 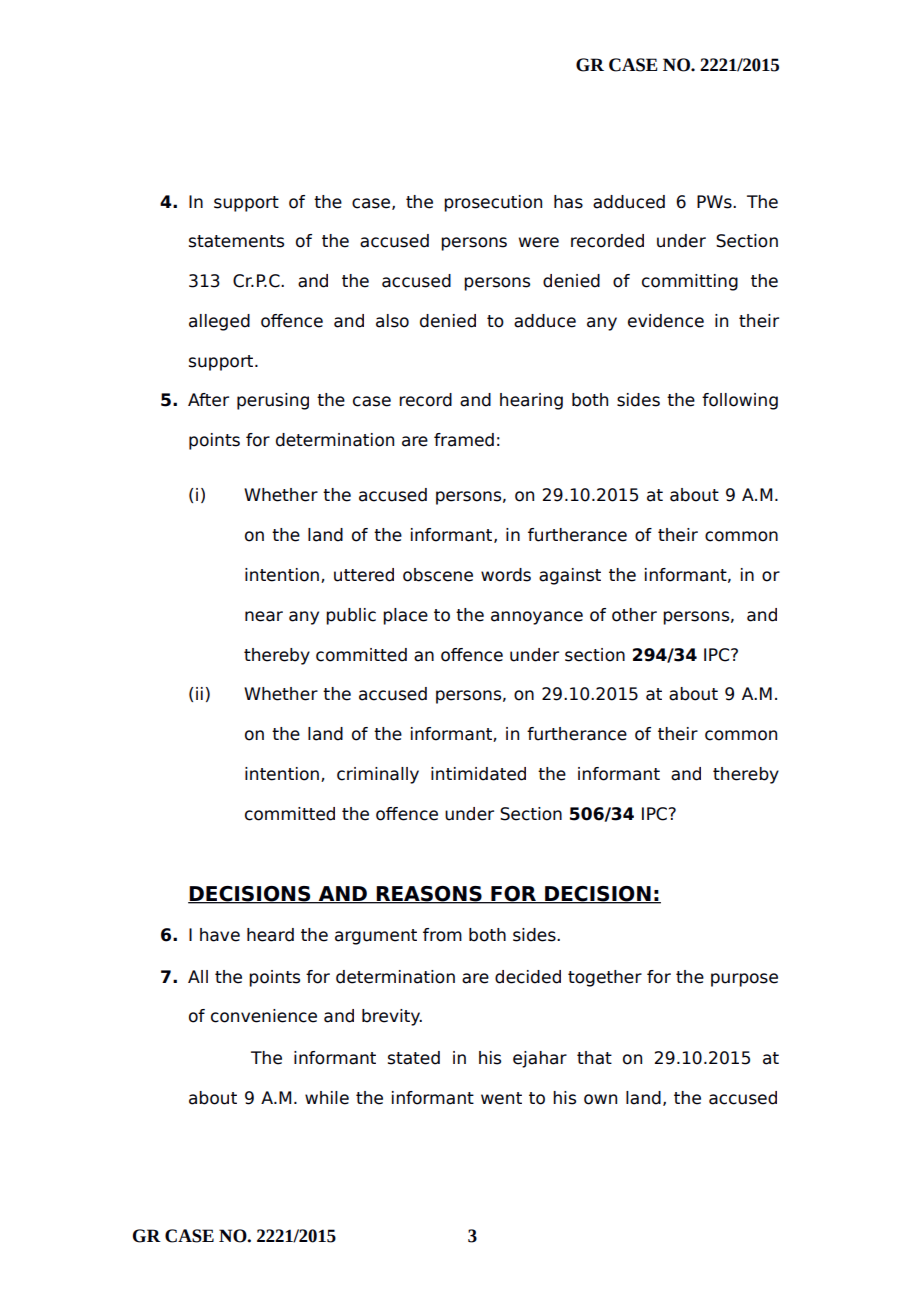 I want to click on statements, so click(x=236, y=241).
